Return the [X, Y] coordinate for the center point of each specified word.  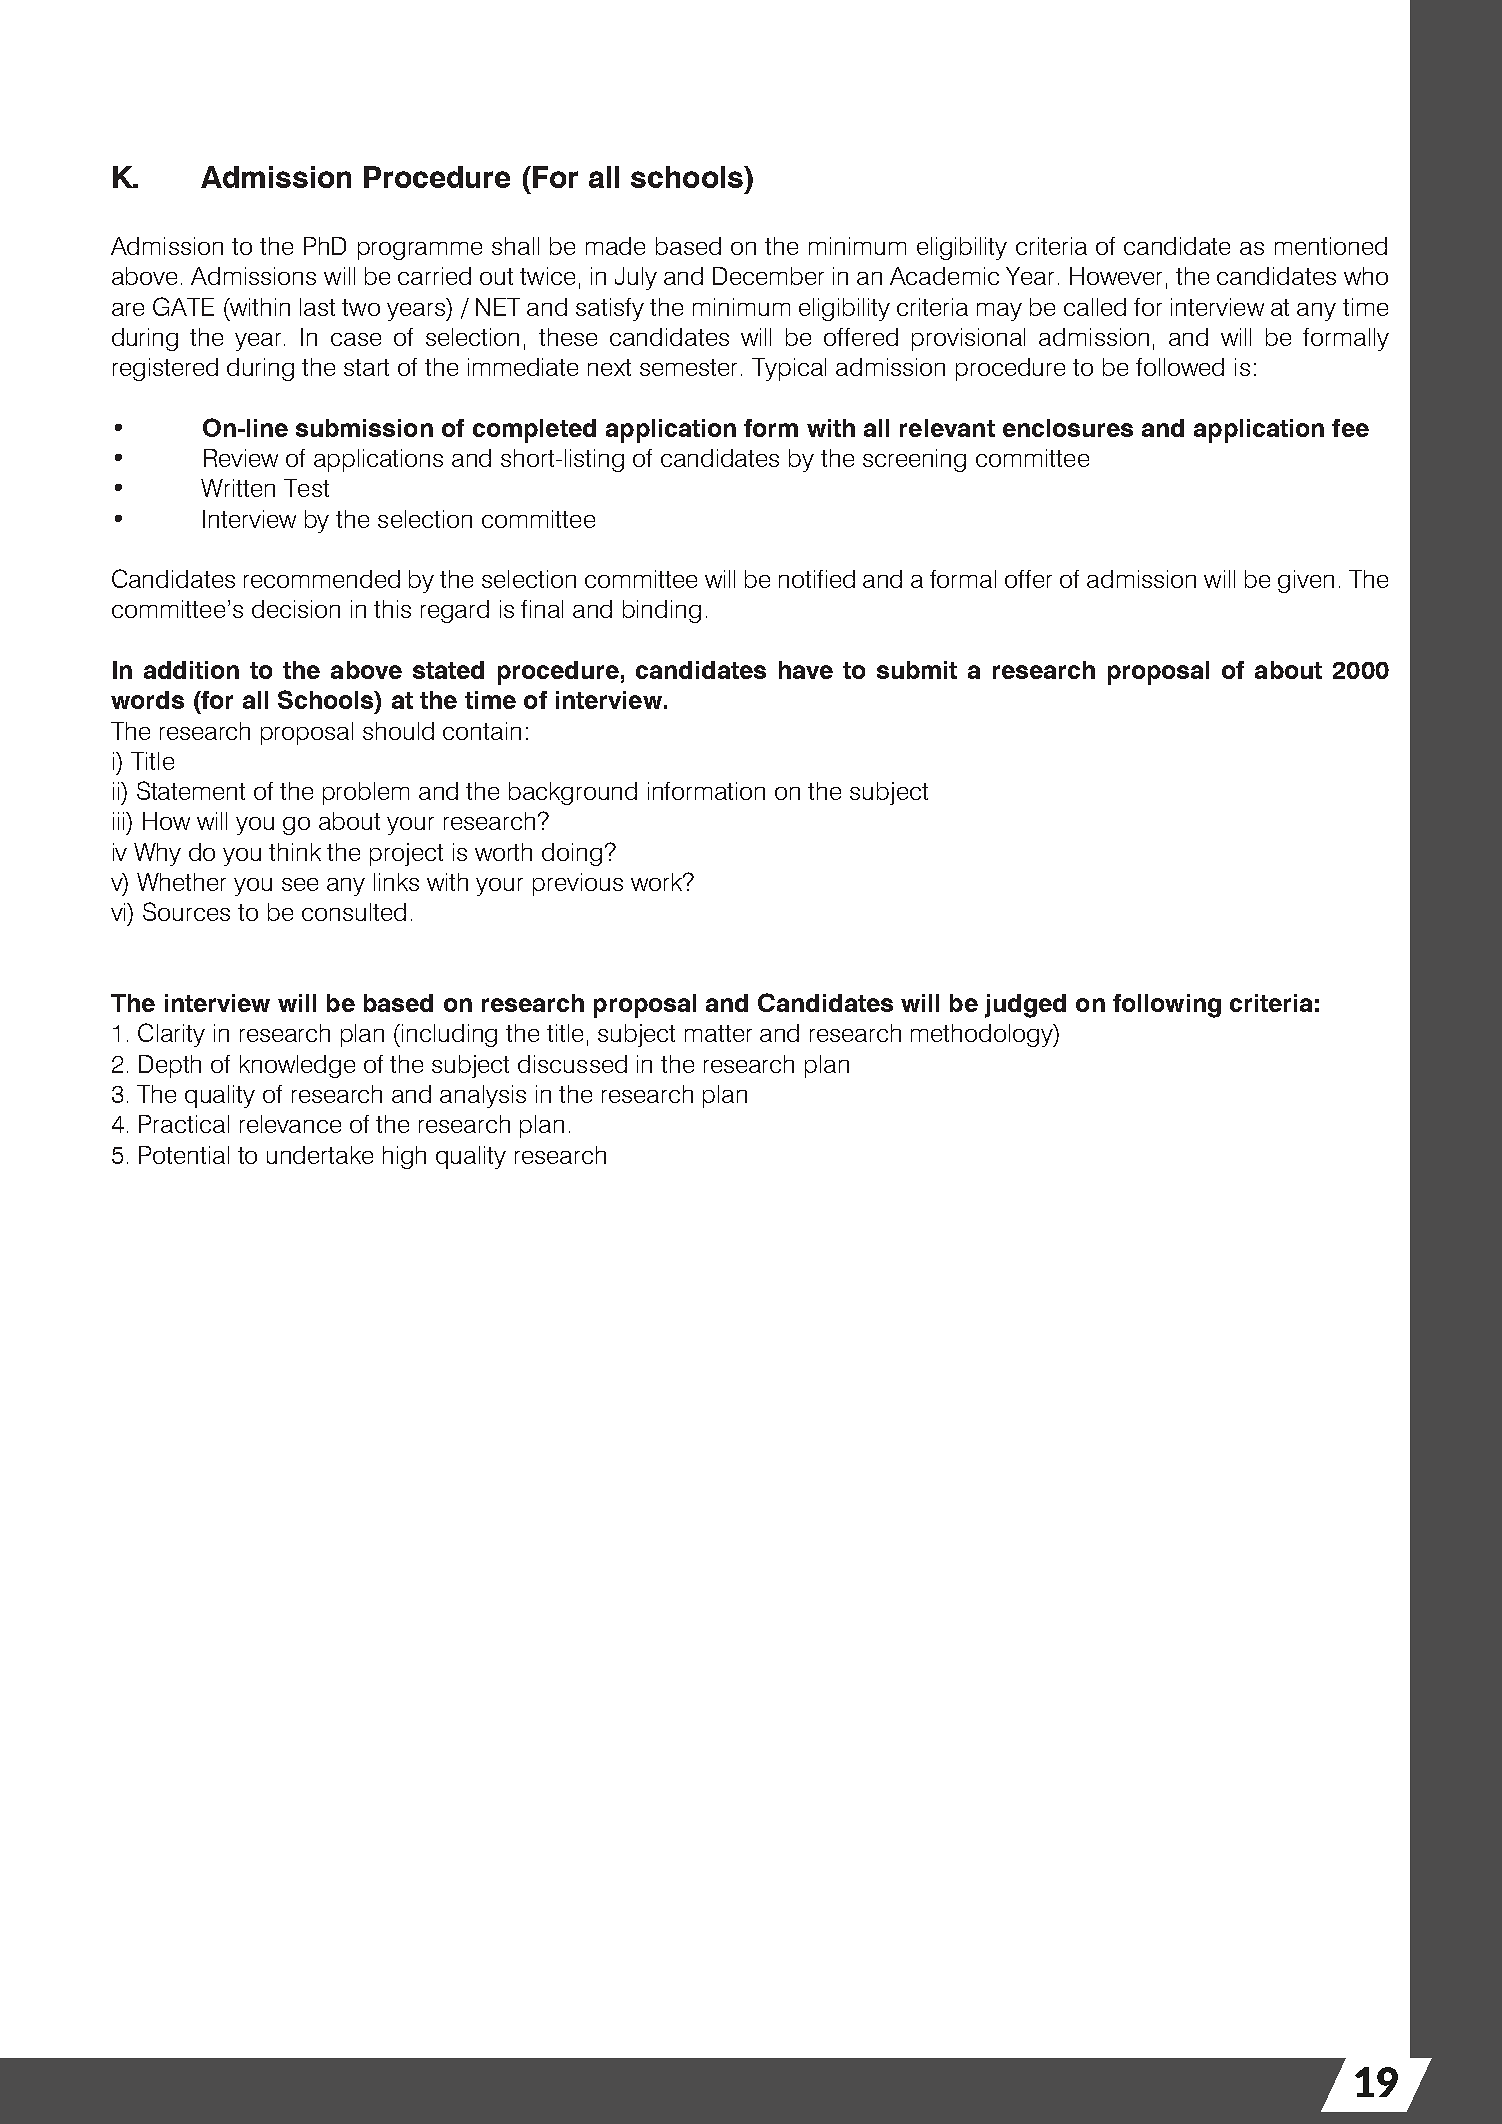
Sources [186, 911]
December [768, 276]
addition [191, 670]
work [658, 882]
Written [238, 488]
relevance [290, 1124]
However [1116, 276]
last [317, 307]
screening [914, 460]
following [1167, 1006]
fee [1350, 428]
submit [917, 670]
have [806, 670]
